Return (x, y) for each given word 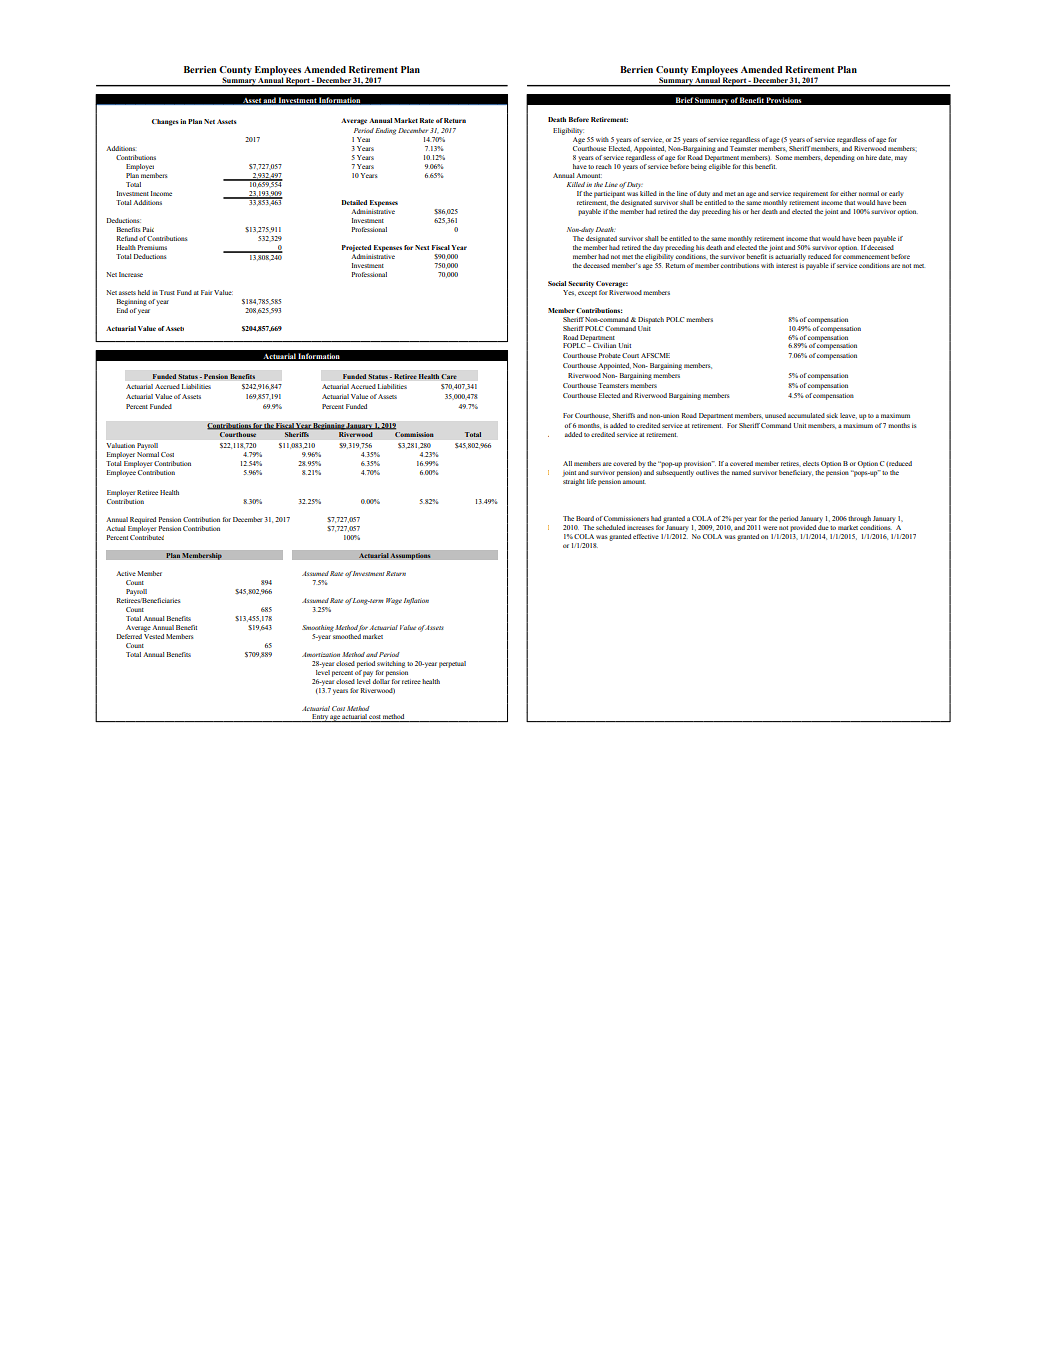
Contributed (147, 536)
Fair (206, 292)
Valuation (120, 445)
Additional (565, 434)
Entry (320, 718)
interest (786, 266)
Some (783, 157)
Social (557, 283)
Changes (165, 122)
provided (803, 528)
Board (585, 518)
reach (604, 166)
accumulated (806, 415)
